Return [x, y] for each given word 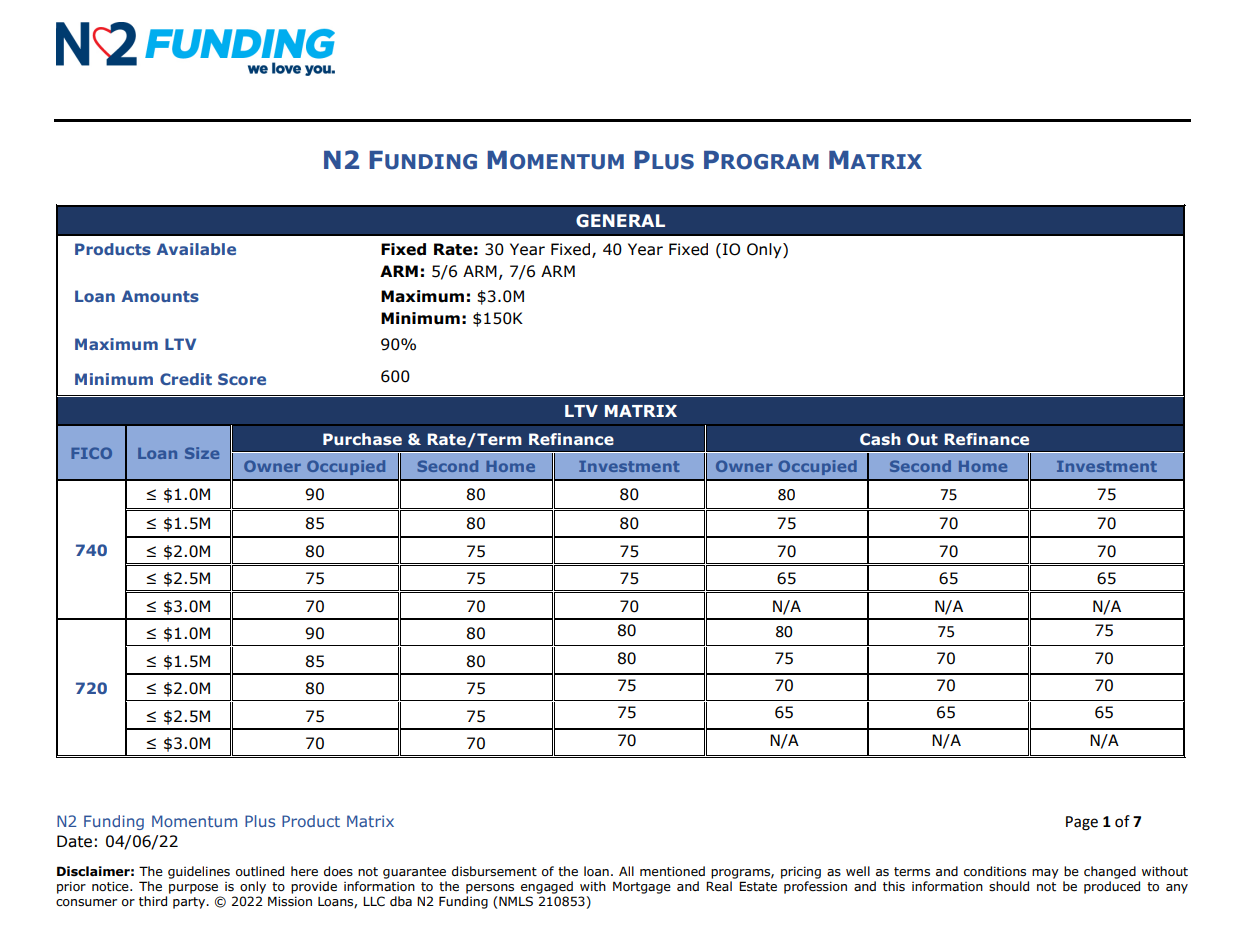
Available [196, 249]
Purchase [362, 439]
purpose [193, 889]
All [626, 871]
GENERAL [620, 221]
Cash [880, 439]
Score [242, 379]
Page [1082, 823]
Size [202, 453]
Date [74, 841]
